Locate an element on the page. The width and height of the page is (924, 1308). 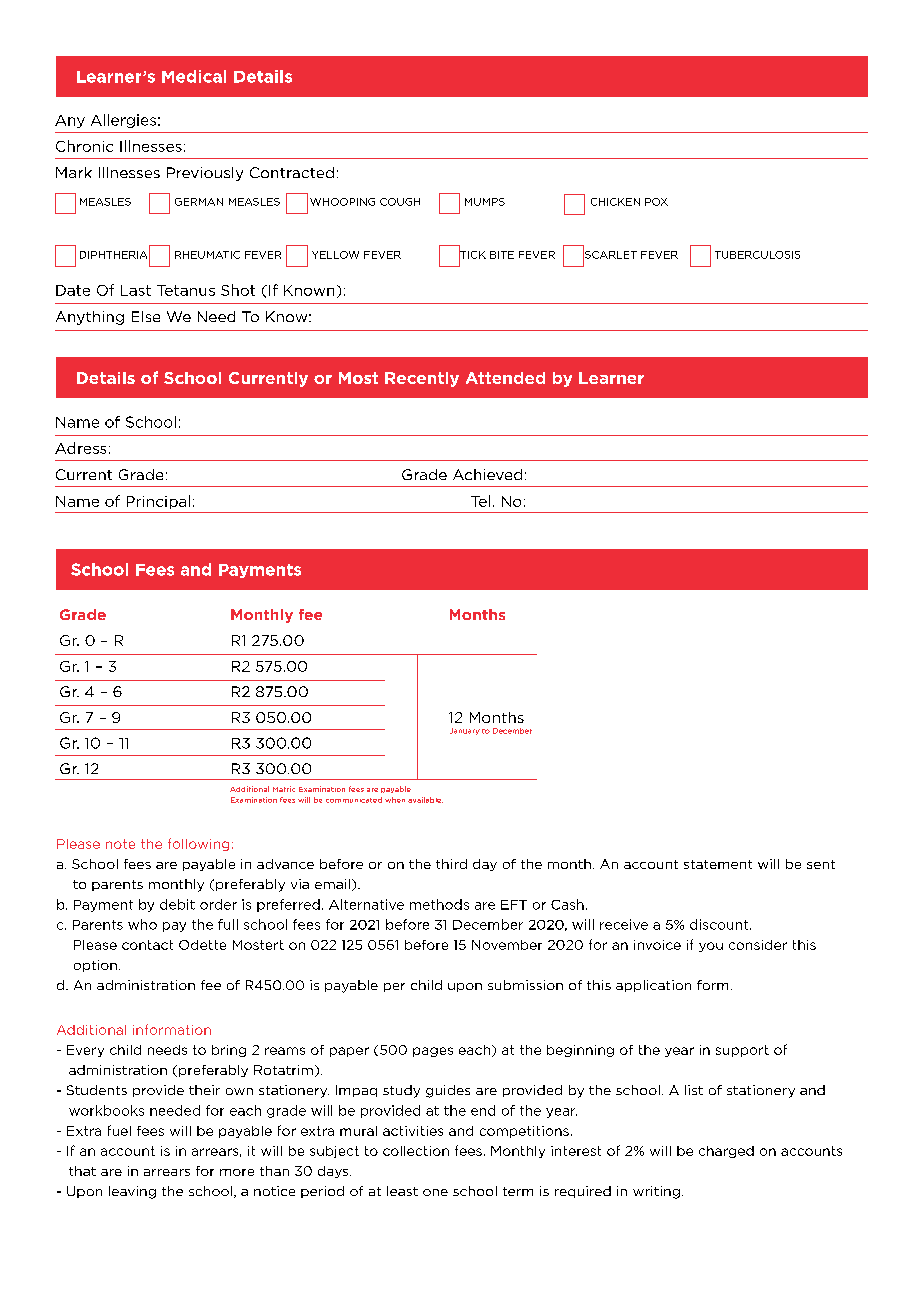
leaving is located at coordinates (132, 1192).
